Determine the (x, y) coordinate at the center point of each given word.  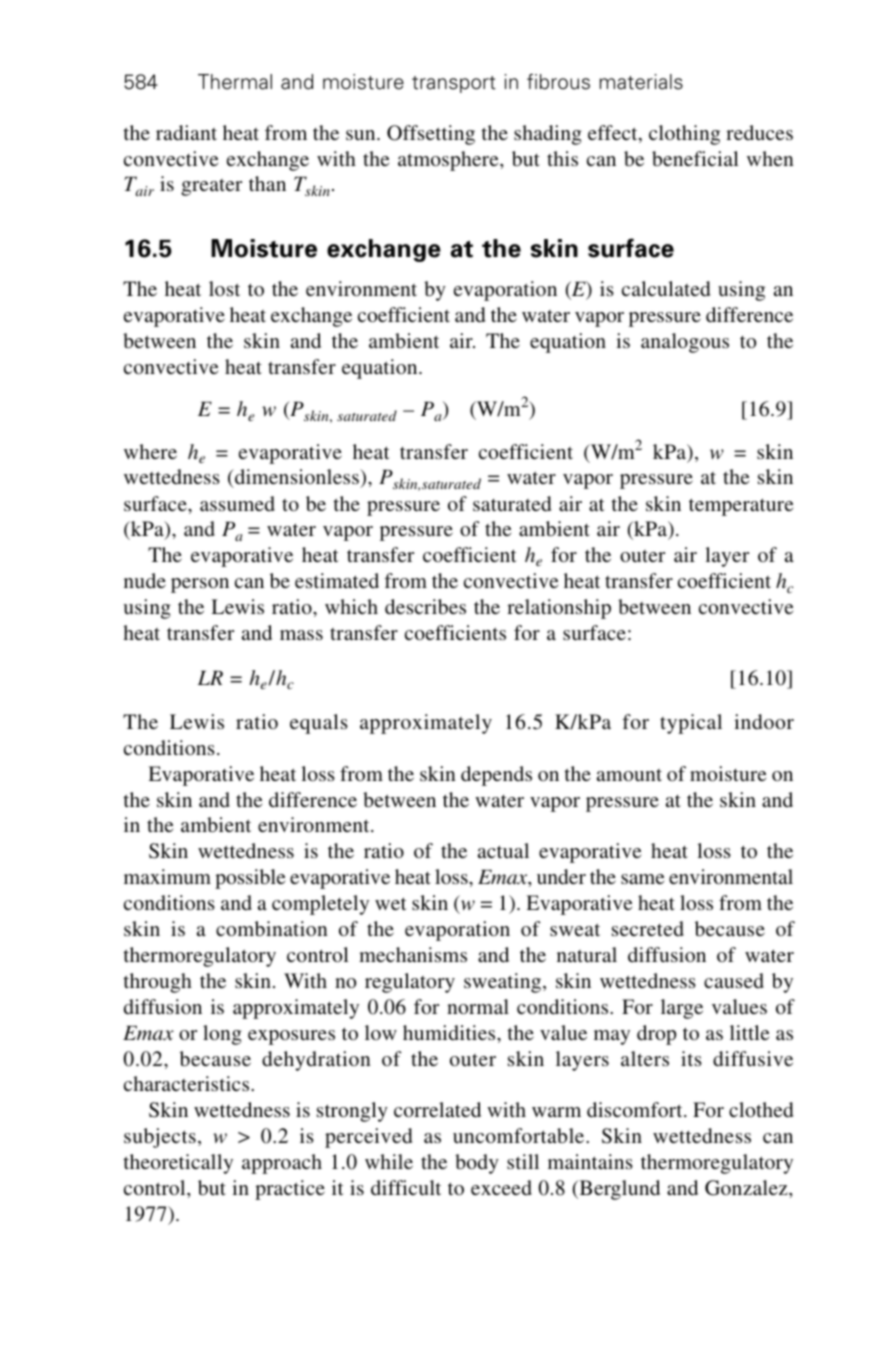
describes (425, 606)
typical (691, 724)
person (200, 585)
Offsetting (431, 135)
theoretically (178, 1164)
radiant (186, 132)
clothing (684, 135)
